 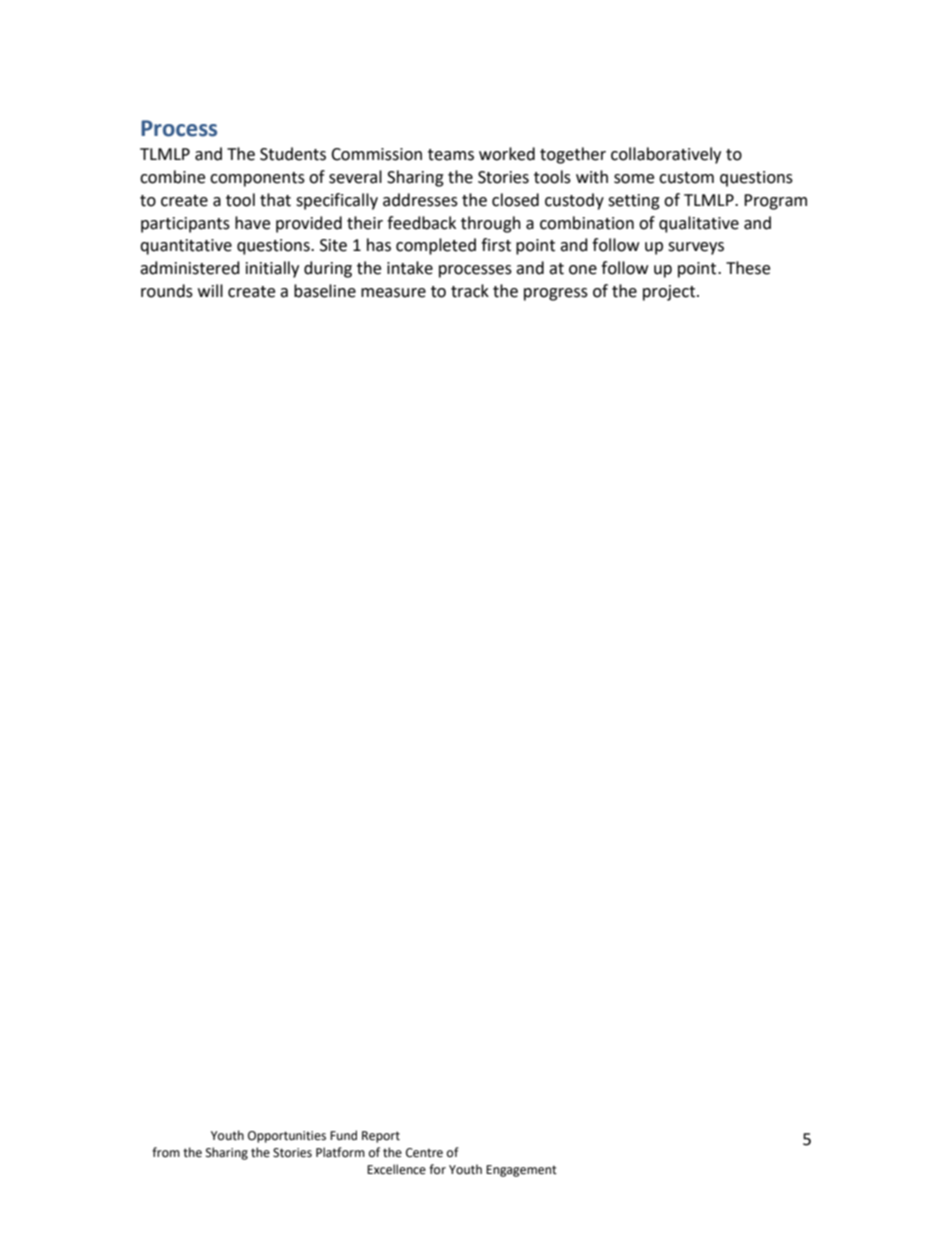 What do you see at coordinates (556, 294) in the screenshot?
I see `progress` at bounding box center [556, 294].
